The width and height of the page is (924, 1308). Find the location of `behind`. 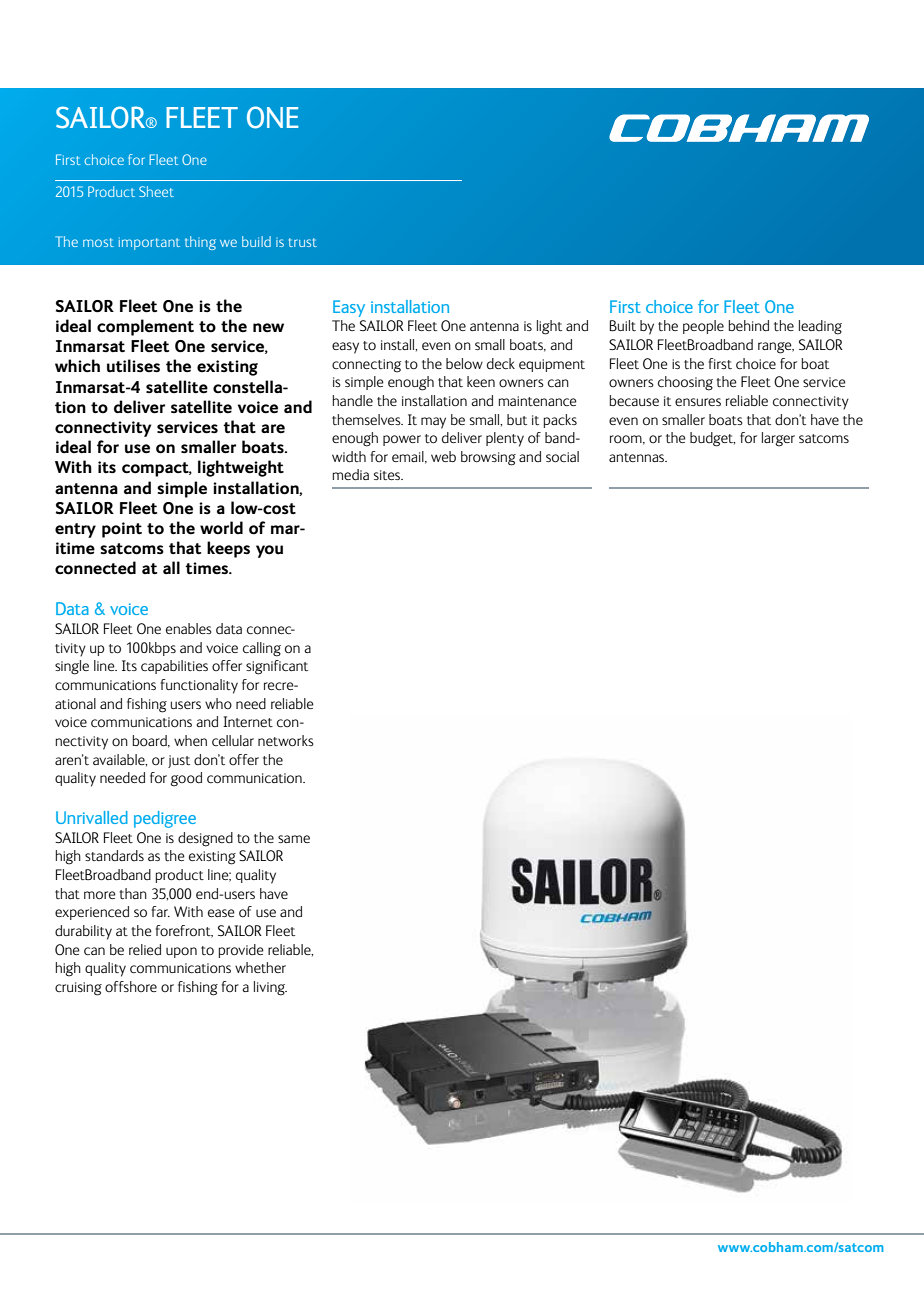

behind is located at coordinates (749, 326).
